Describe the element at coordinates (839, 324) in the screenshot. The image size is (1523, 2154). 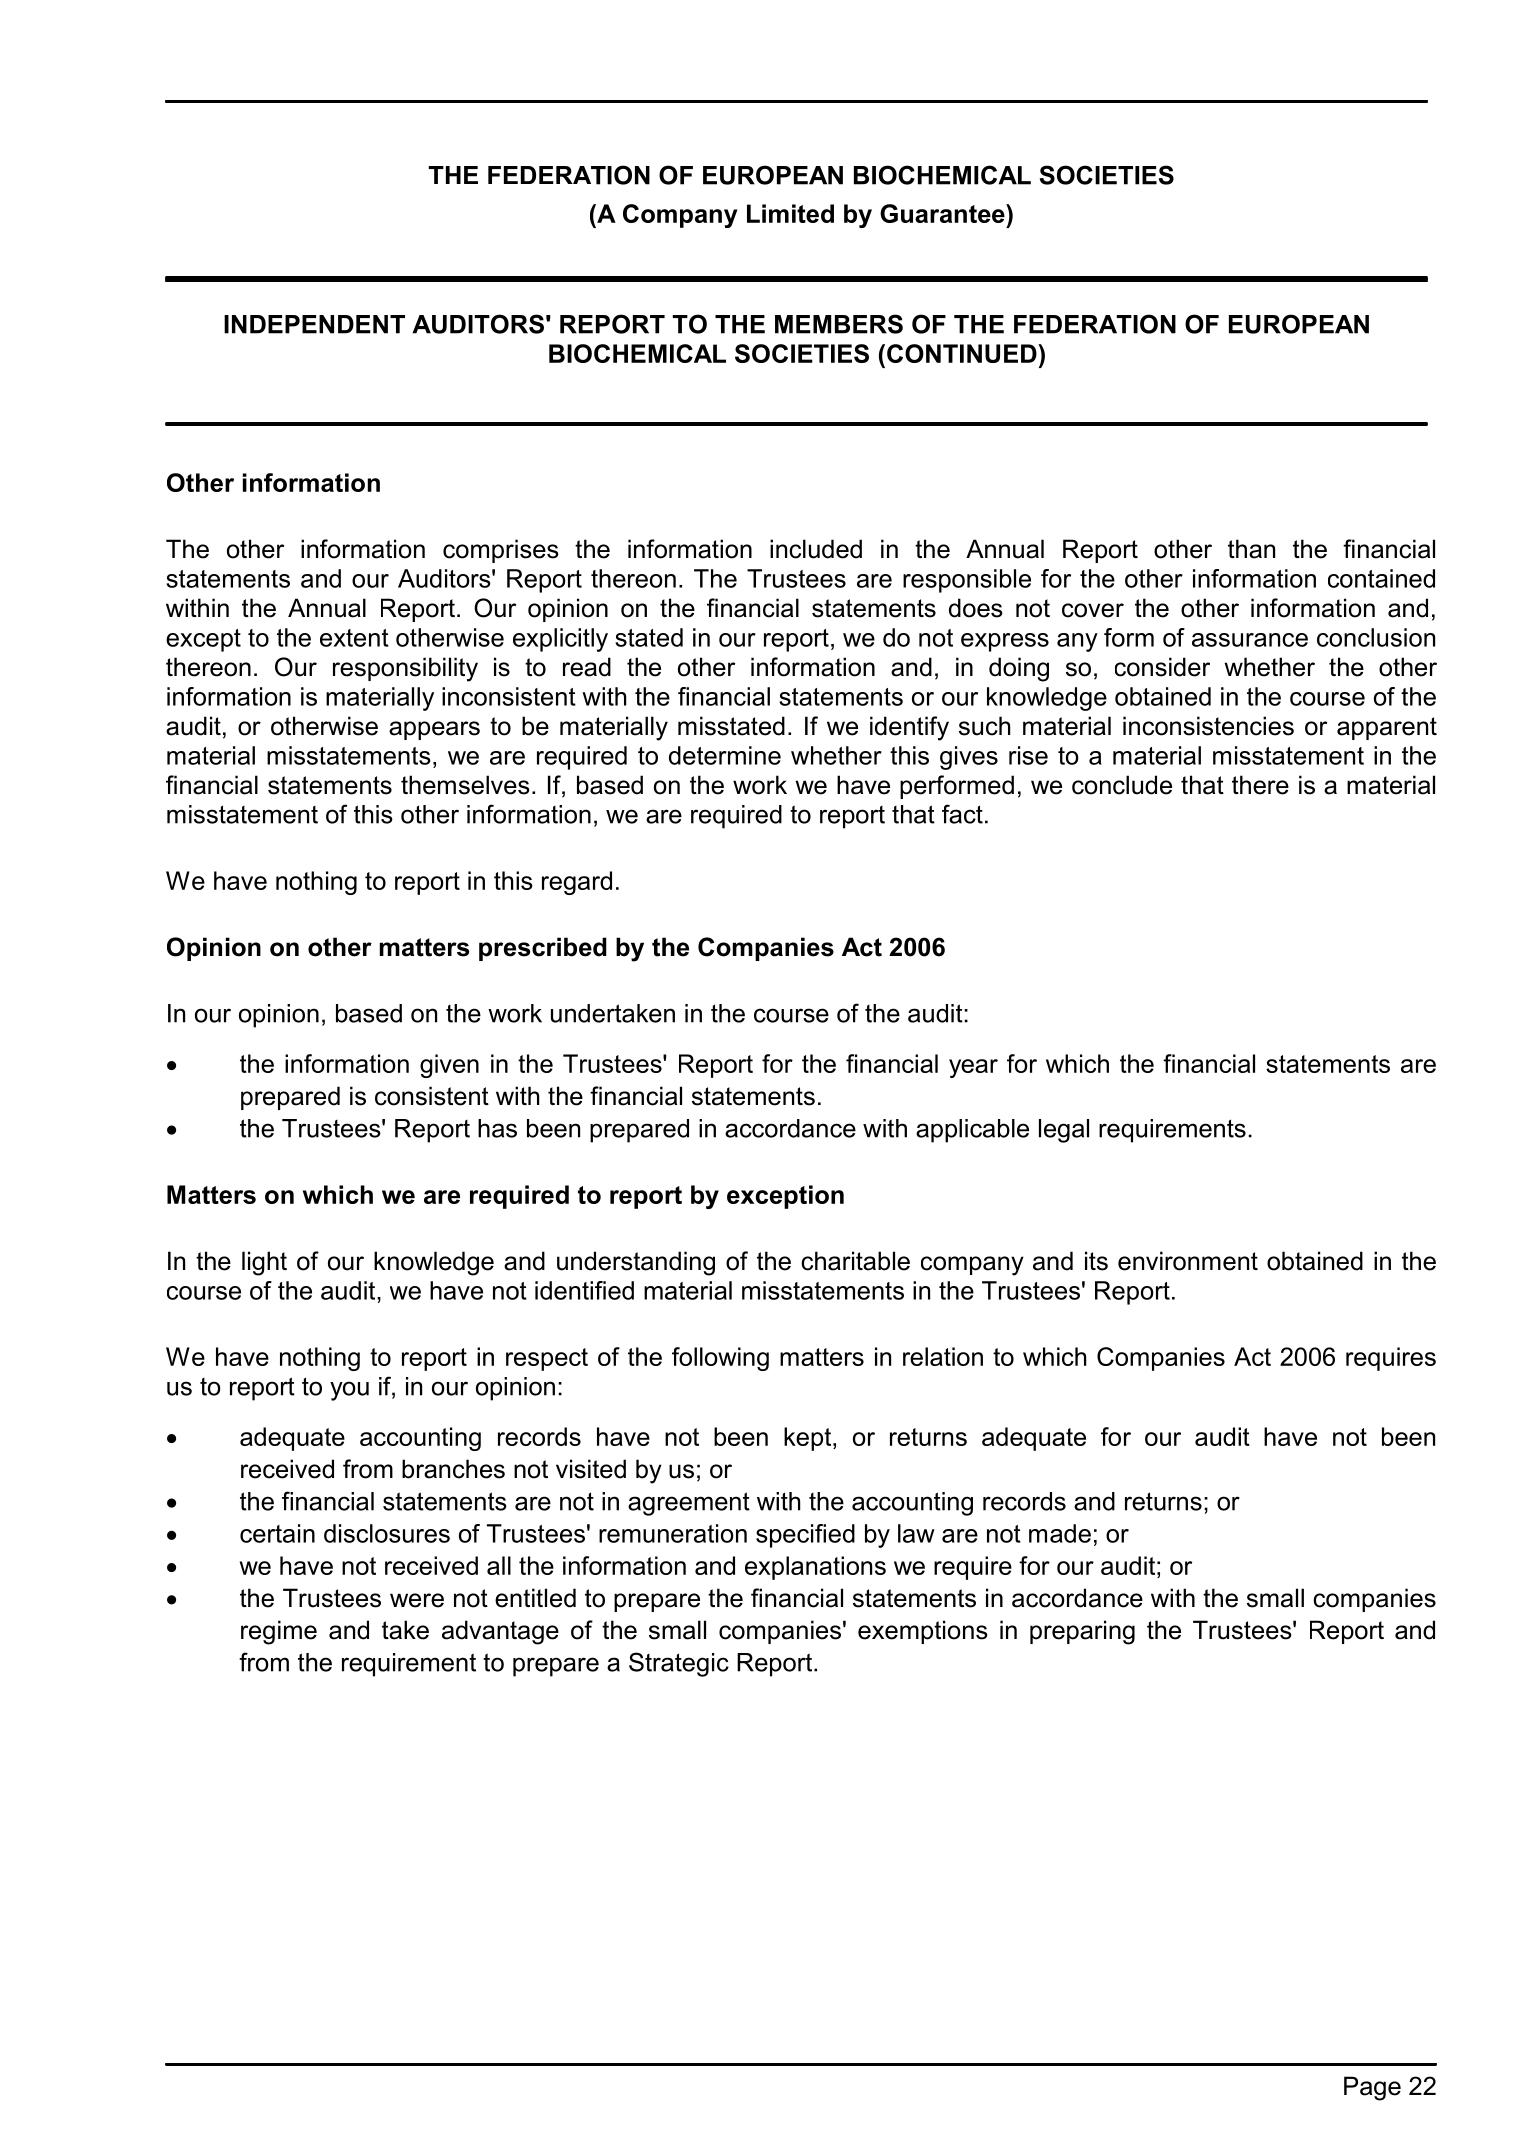
I see `MEMBERS` at that location.
